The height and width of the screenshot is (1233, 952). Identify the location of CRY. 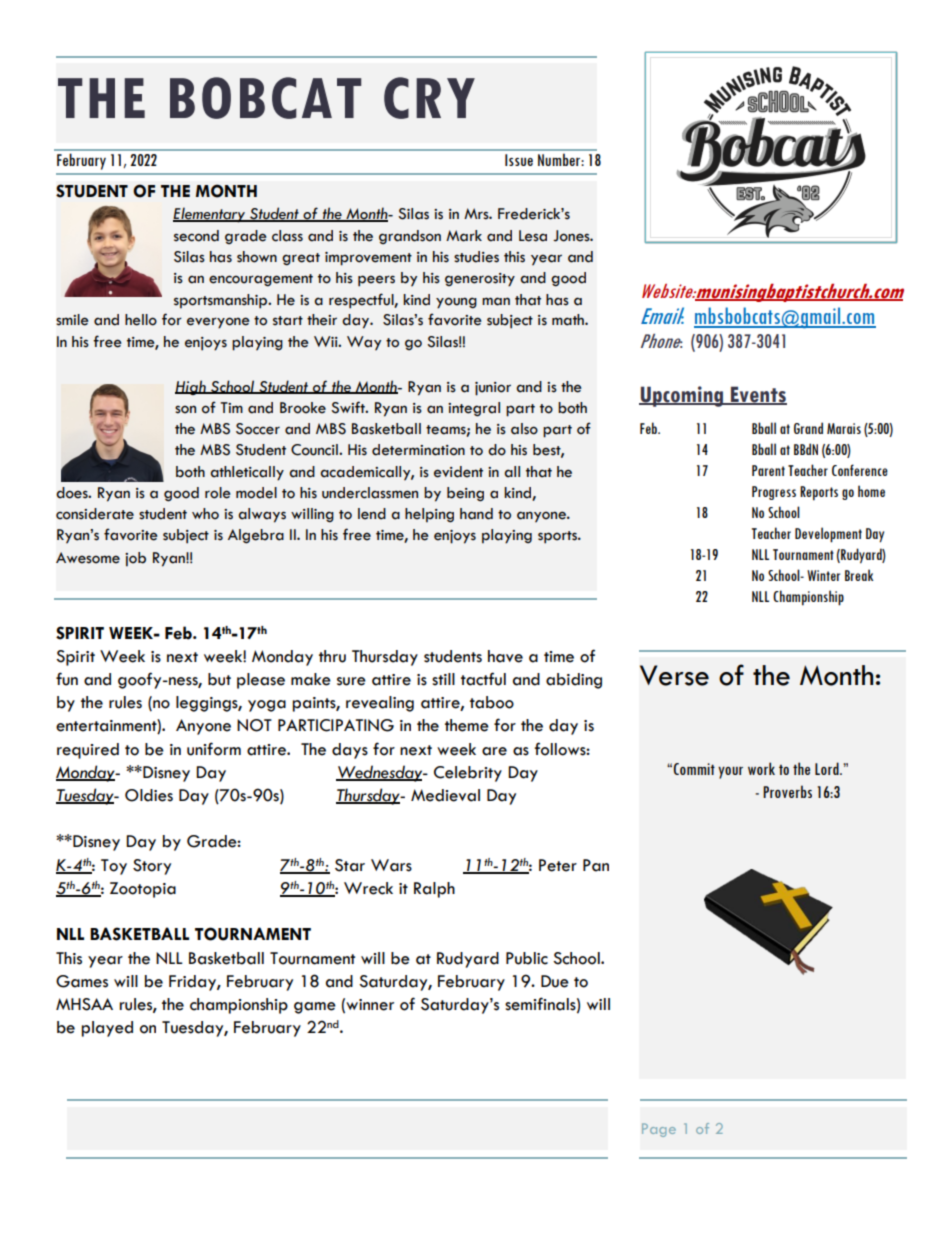
(429, 98).
